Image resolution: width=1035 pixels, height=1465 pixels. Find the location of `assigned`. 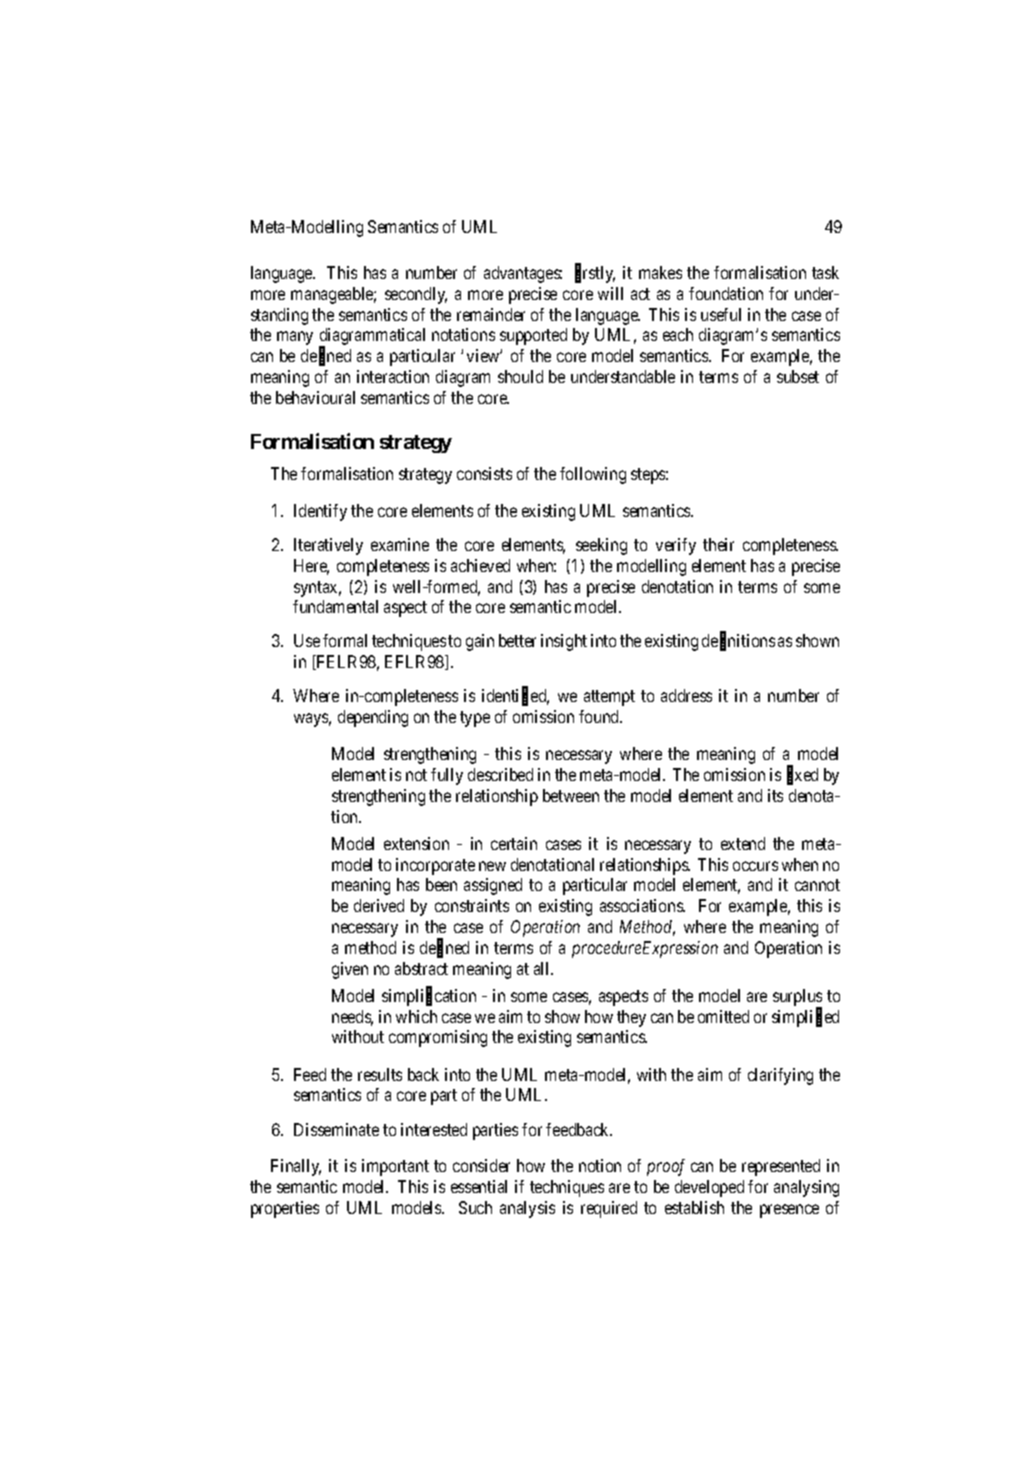

assigned is located at coordinates (493, 886).
